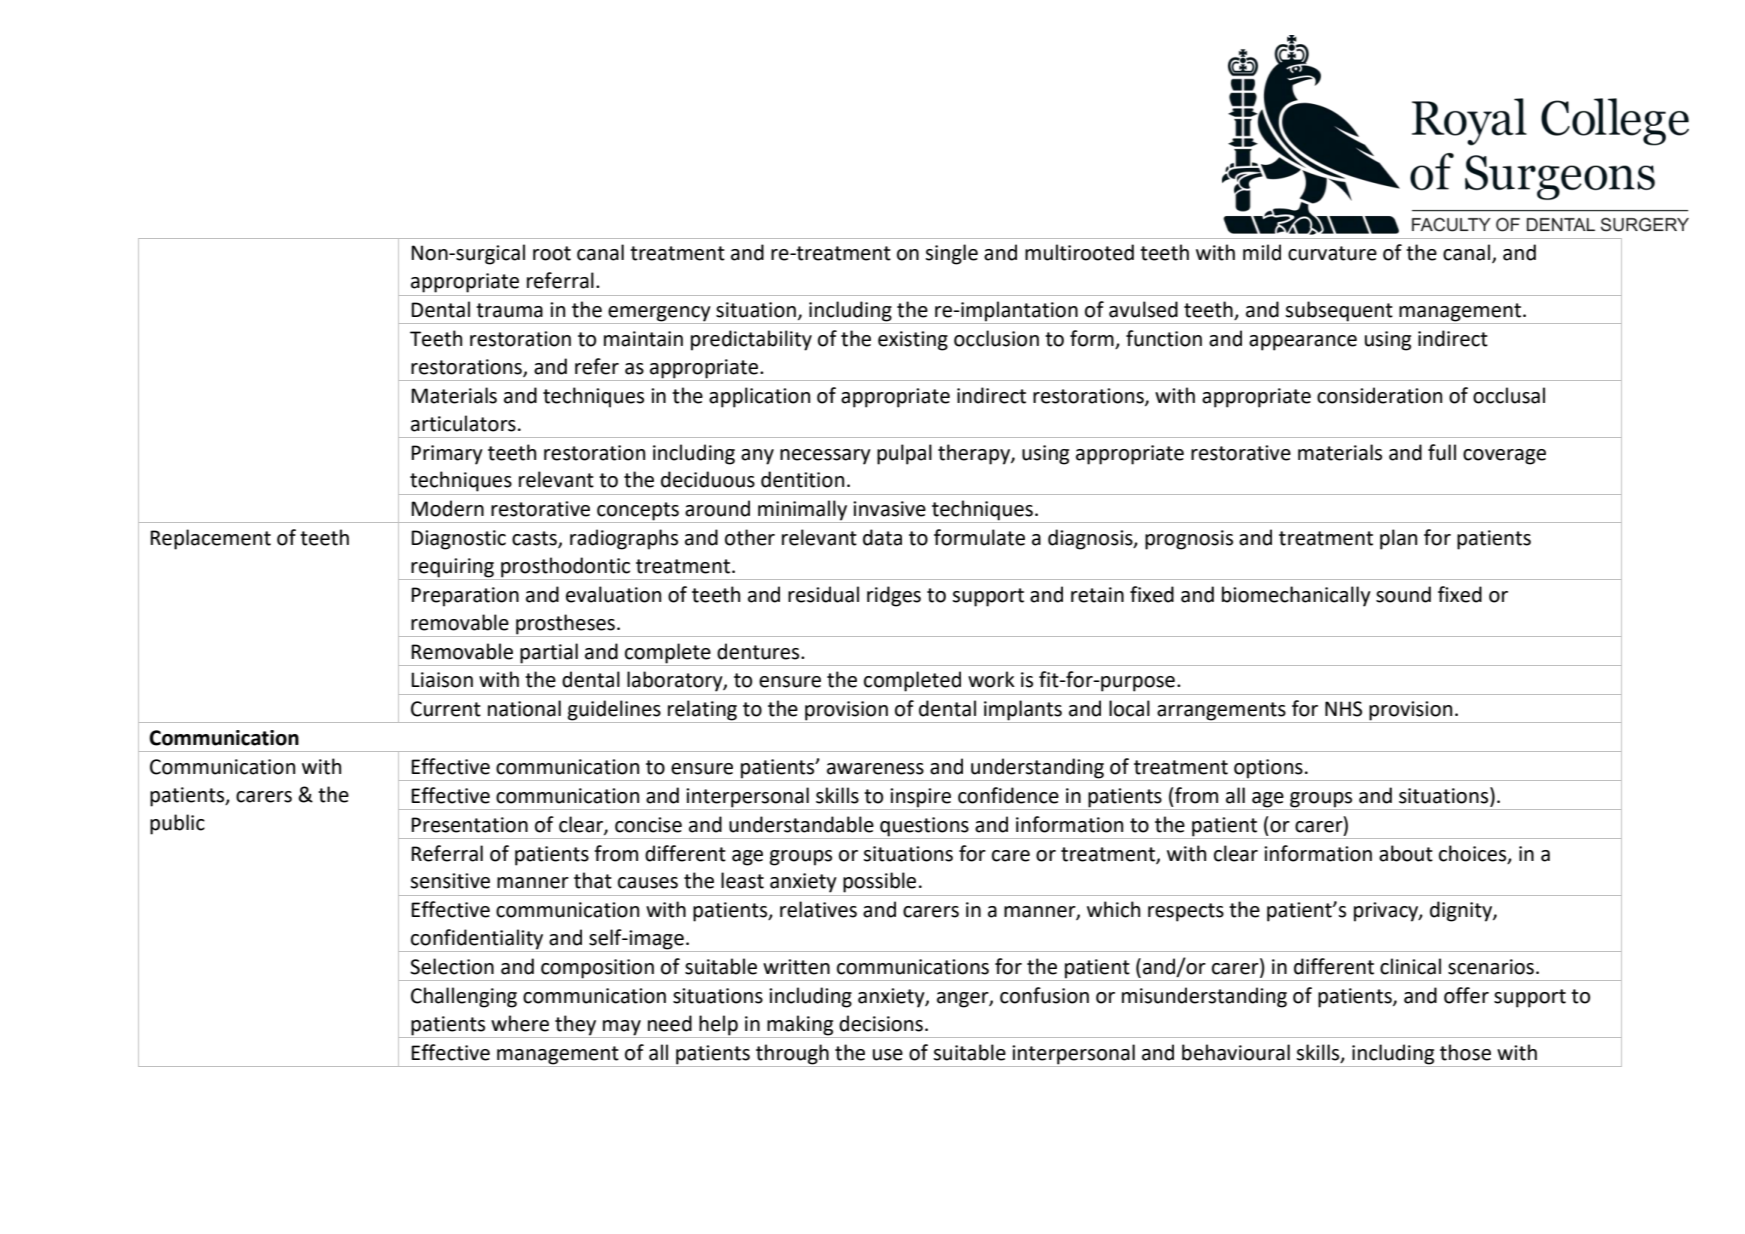 This document has width=1745, height=1234. I want to click on single, so click(951, 254).
